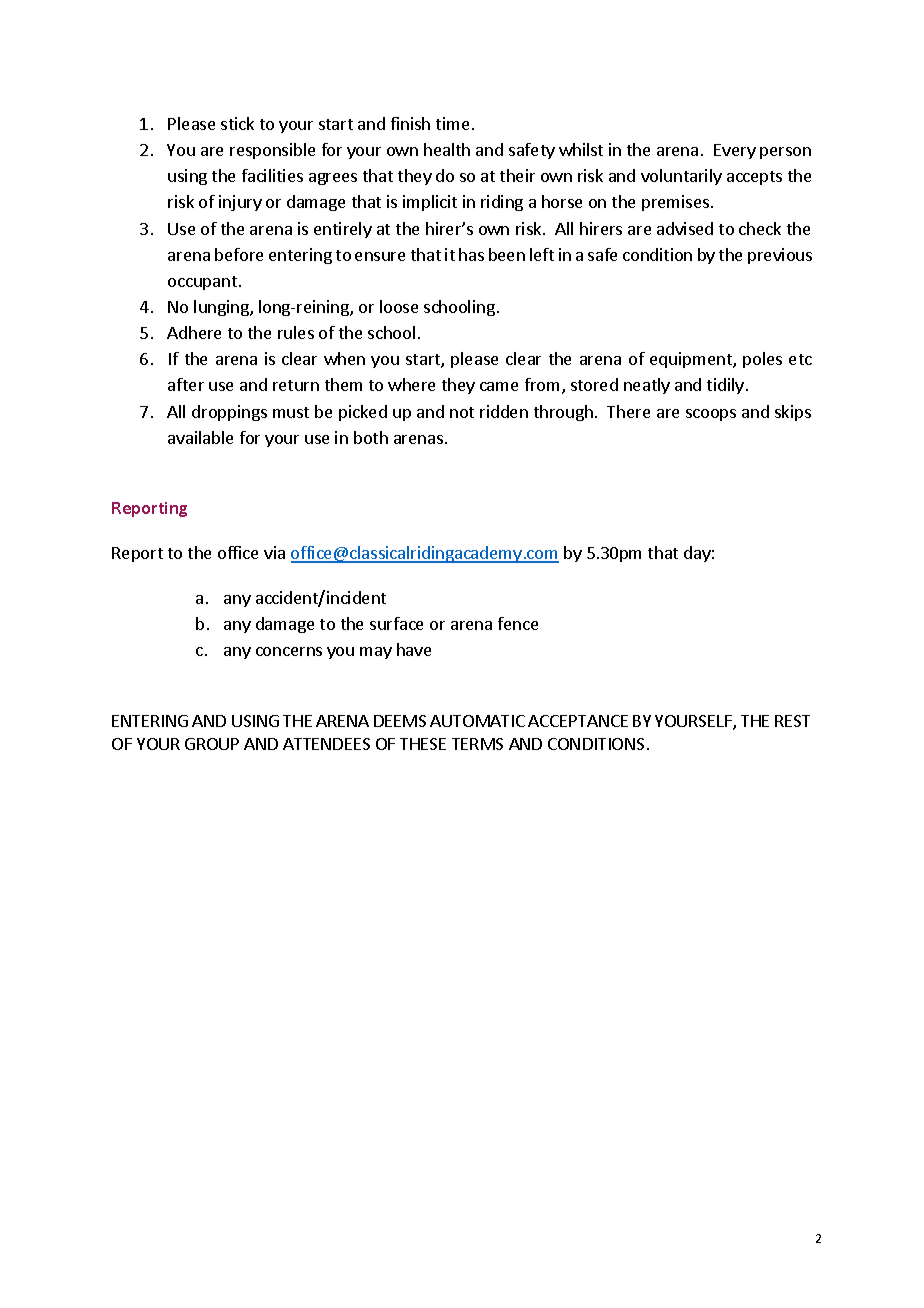  What do you see at coordinates (222, 308) in the page?
I see `lunging` at bounding box center [222, 308].
